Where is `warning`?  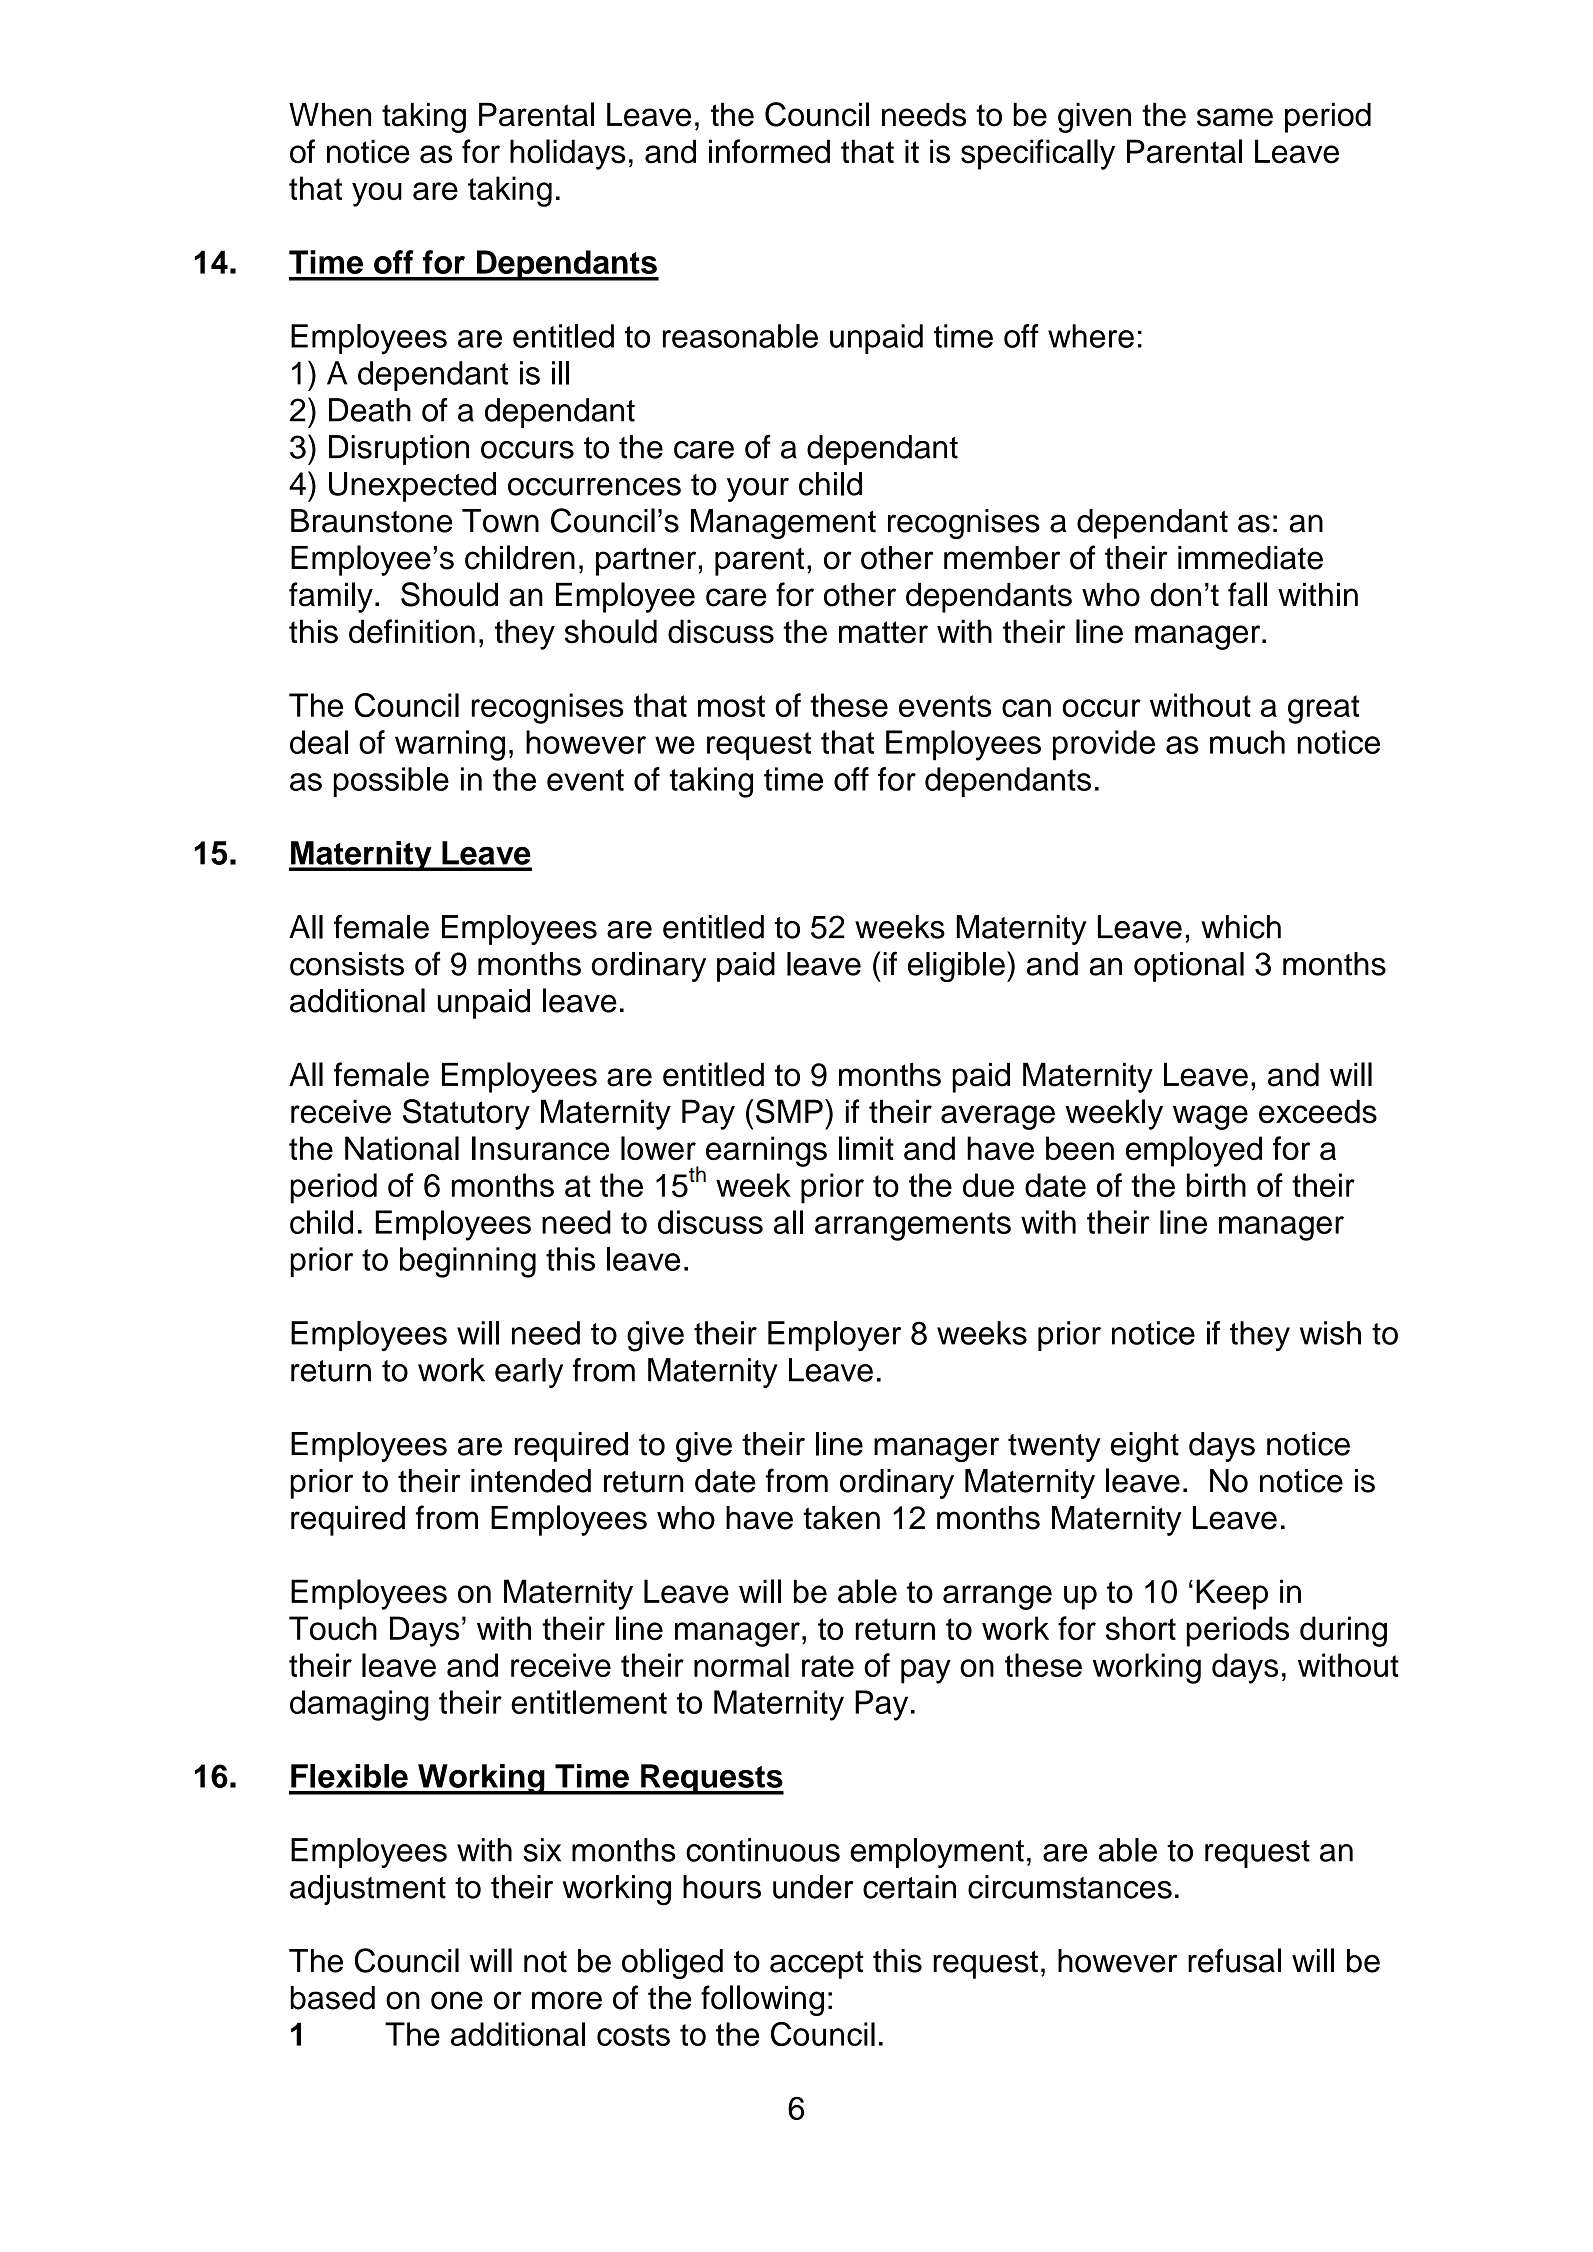
warning is located at coordinates (450, 745).
